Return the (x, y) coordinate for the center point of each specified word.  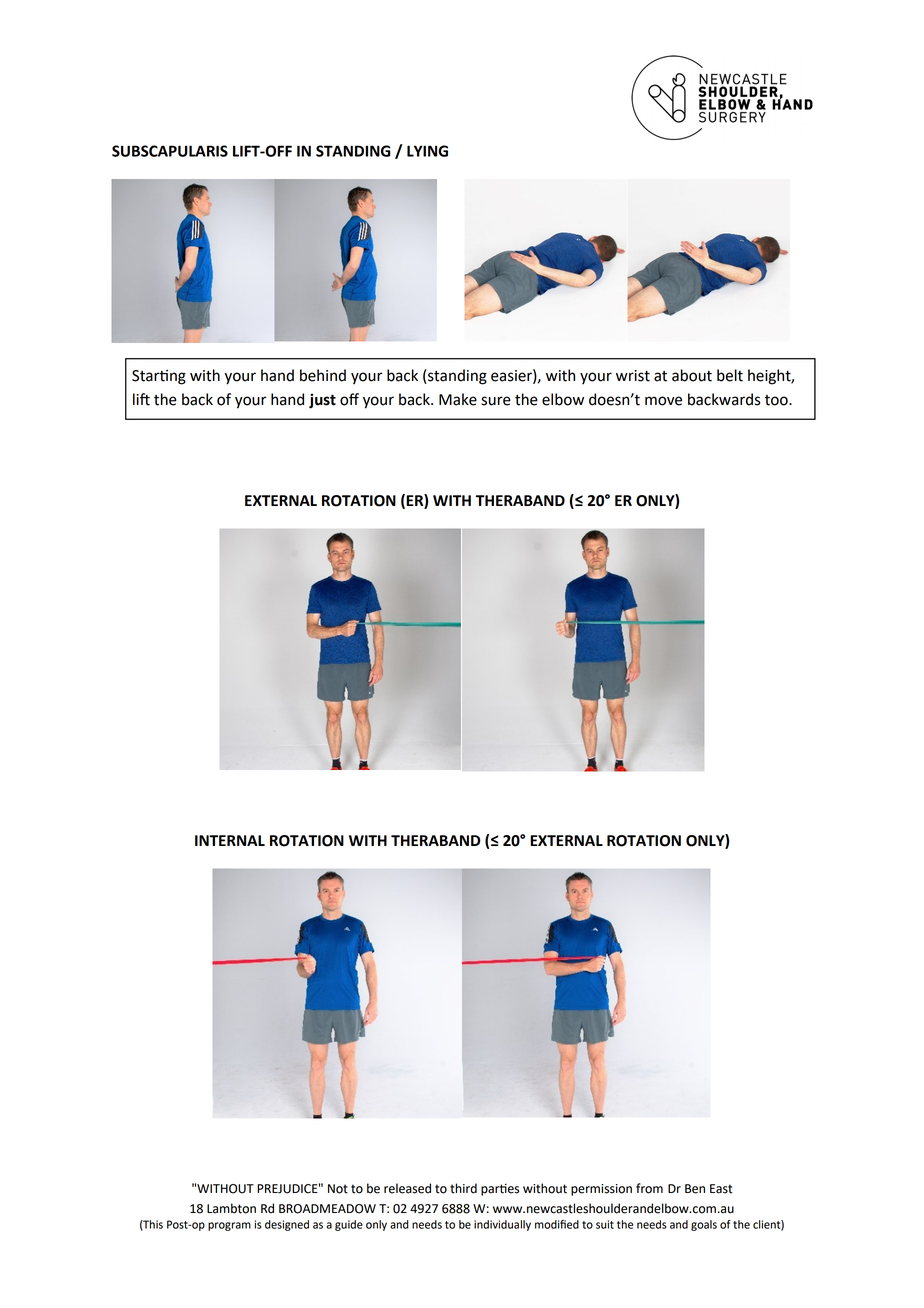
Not (338, 1189)
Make (458, 399)
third (463, 1188)
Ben (695, 1189)
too (777, 400)
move (663, 401)
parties (500, 1190)
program (229, 1226)
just (322, 401)
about (692, 375)
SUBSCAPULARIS (170, 151)
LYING (427, 151)
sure (496, 401)
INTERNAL (230, 840)
